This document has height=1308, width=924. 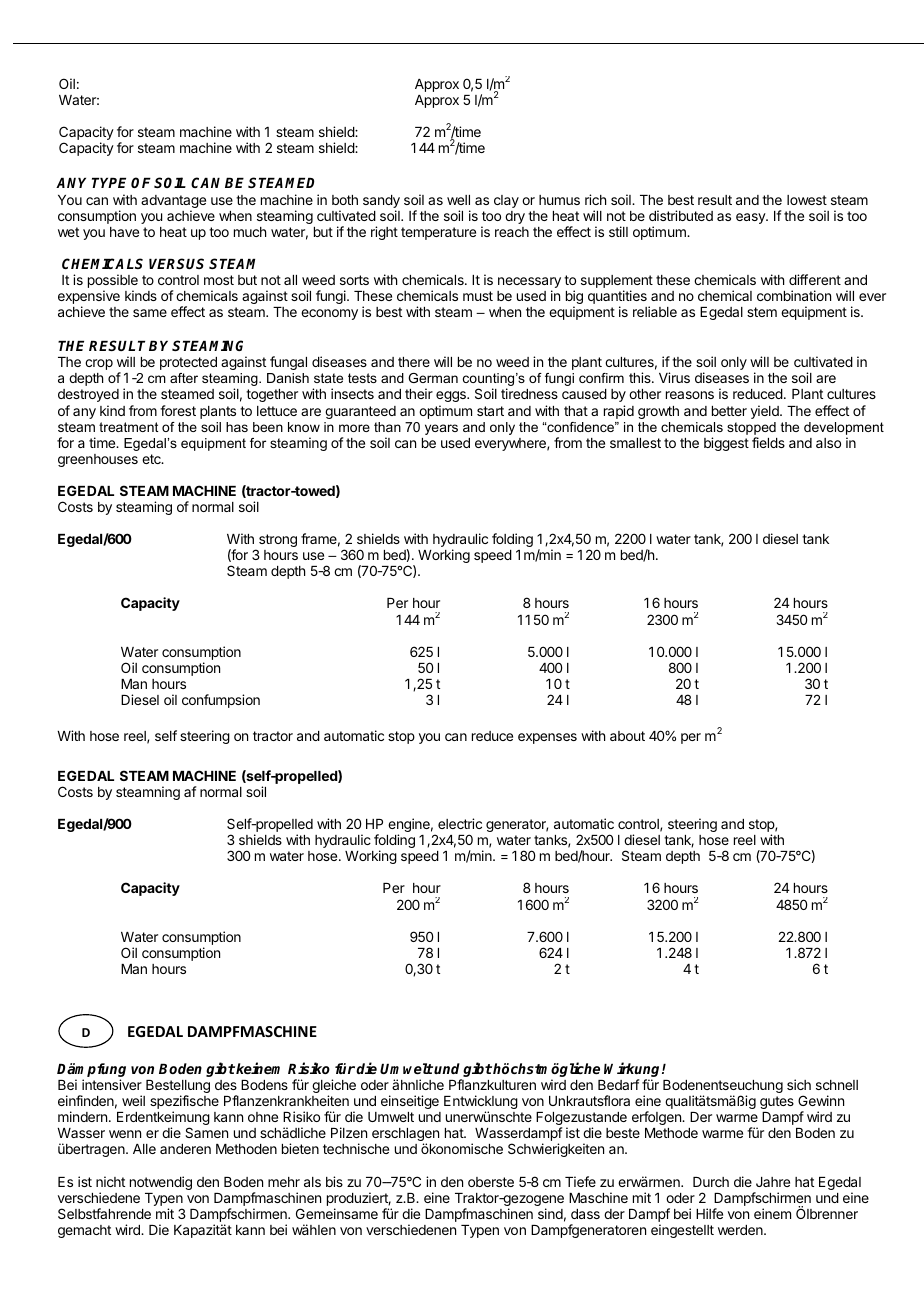 I want to click on strong, so click(x=278, y=540).
